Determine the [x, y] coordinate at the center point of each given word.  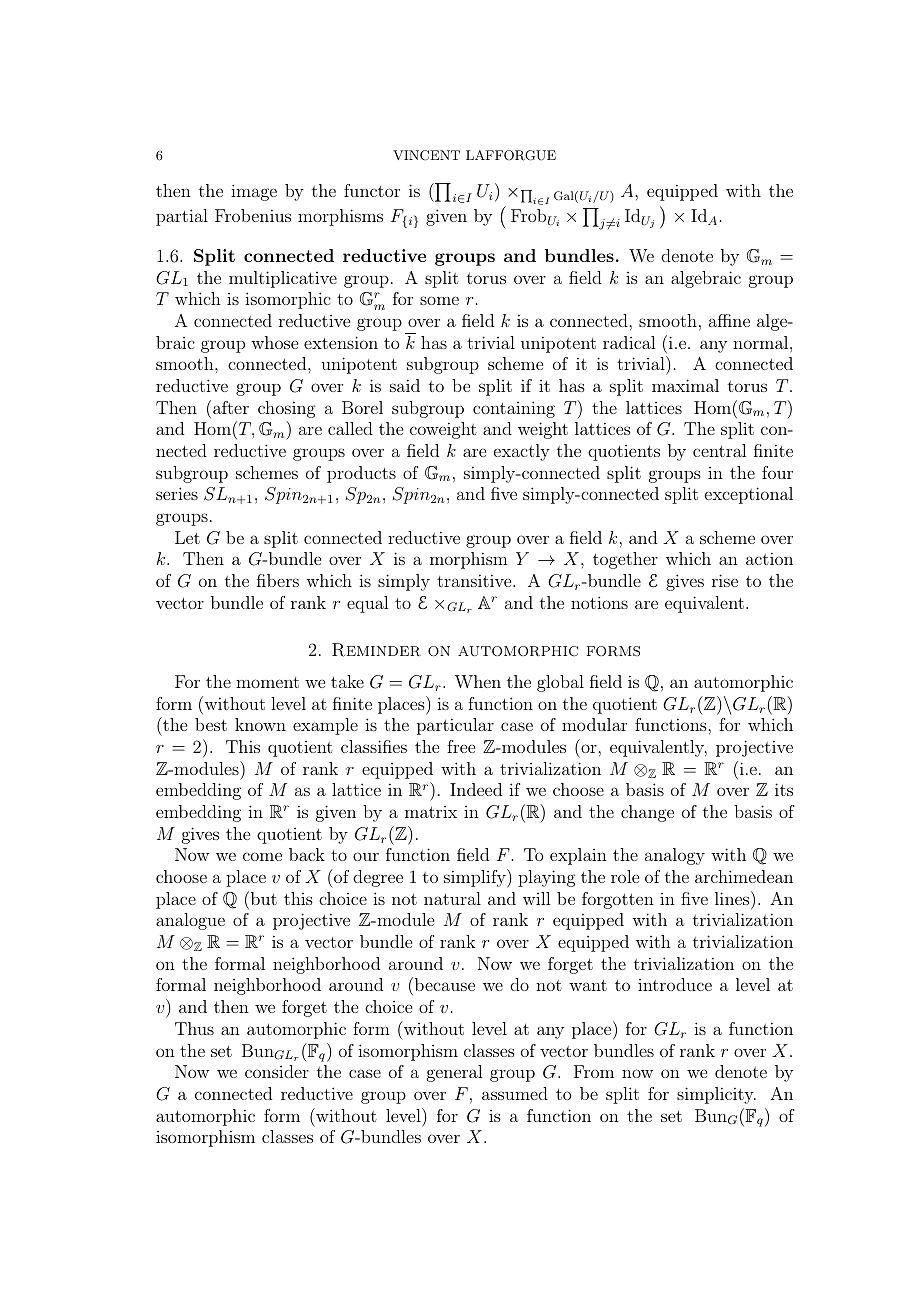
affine [729, 320]
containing [514, 409]
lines [732, 898]
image [254, 192]
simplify [476, 878]
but [262, 898]
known [260, 724]
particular [455, 726]
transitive [474, 580]
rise [725, 580]
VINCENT [426, 155]
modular [594, 724]
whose [274, 342]
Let [187, 537]
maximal [685, 385]
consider [277, 1071]
